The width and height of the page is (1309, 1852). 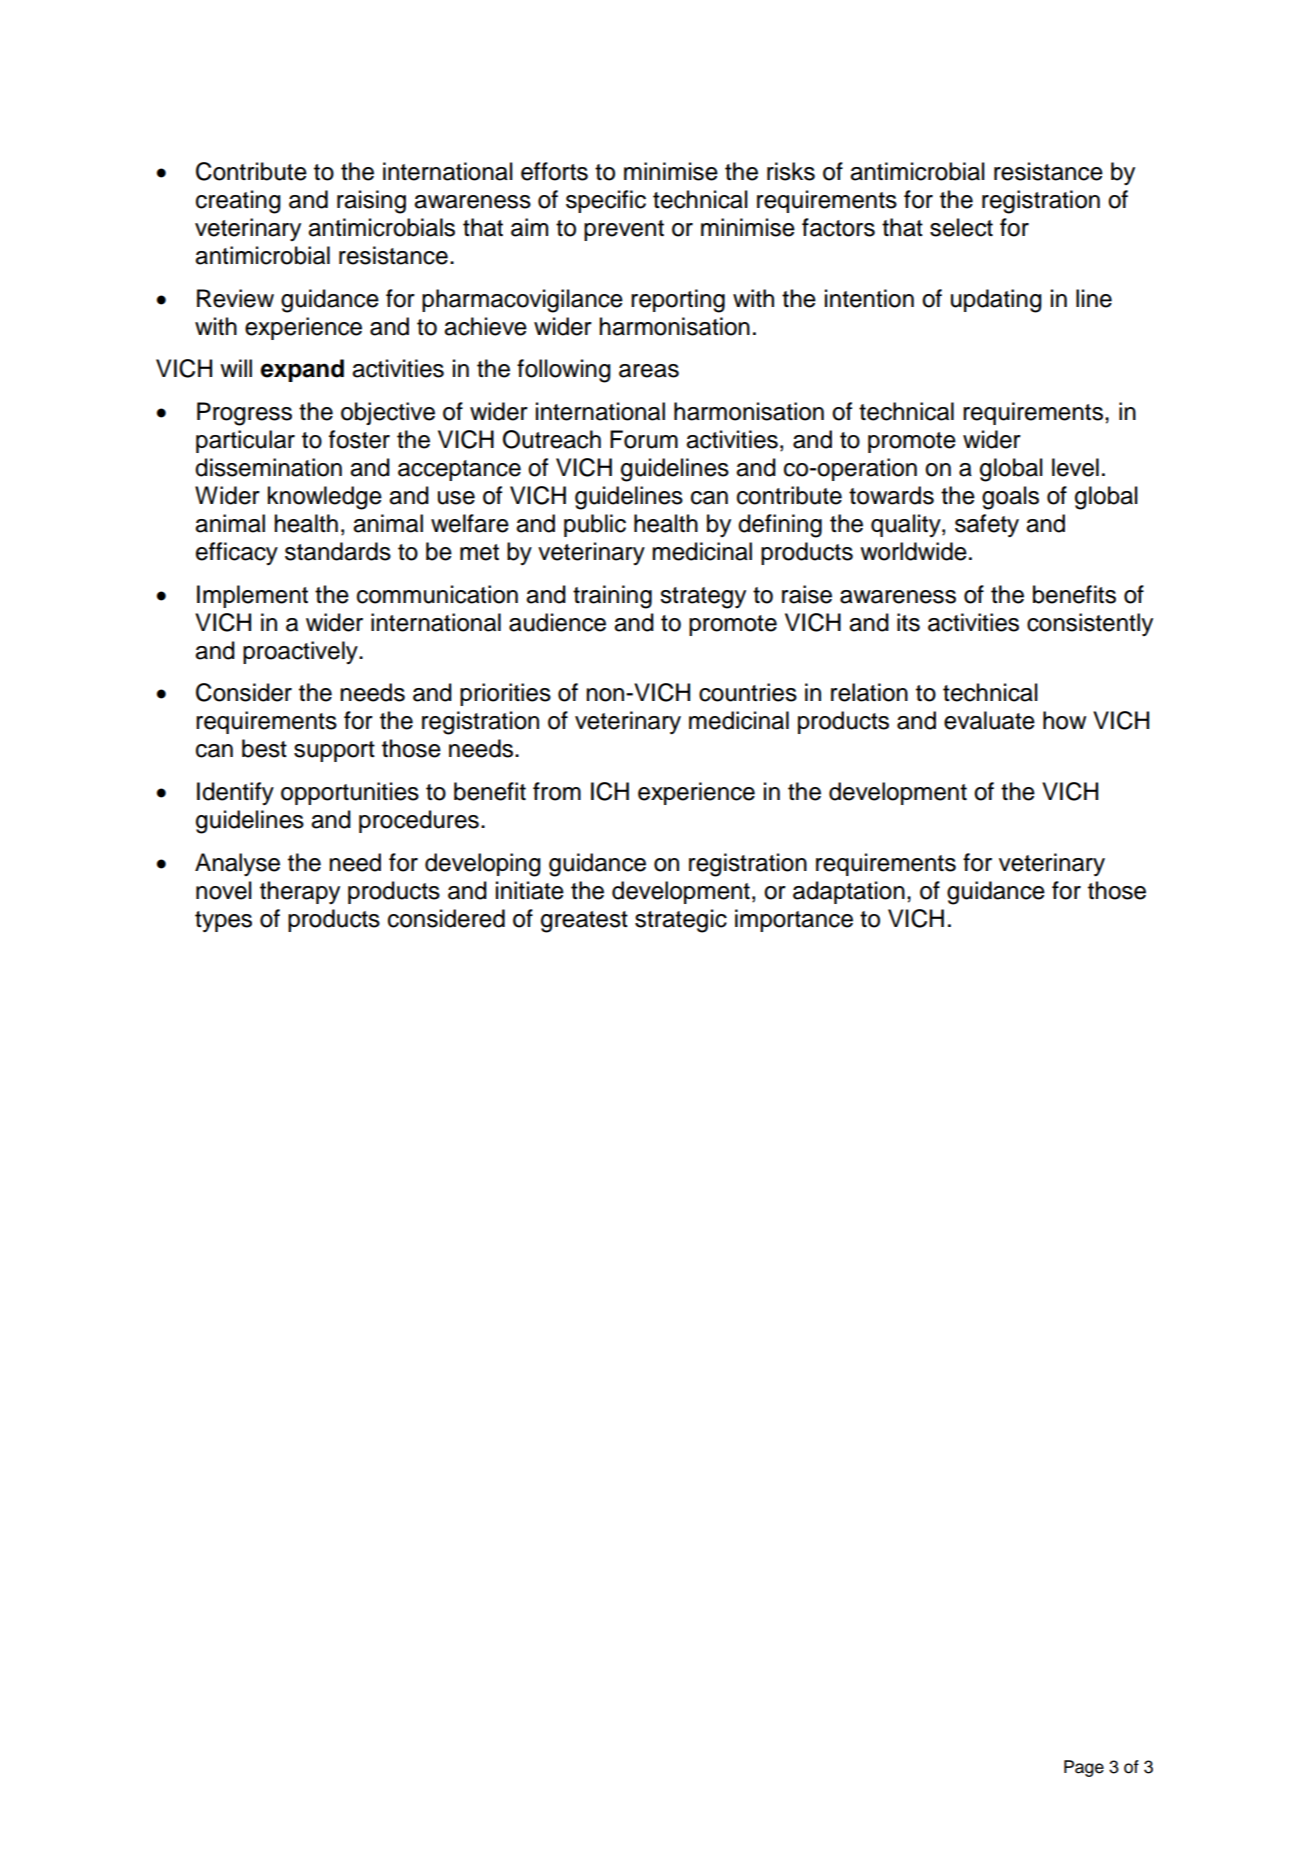 What do you see at coordinates (624, 230) in the page?
I see `prevent` at bounding box center [624, 230].
